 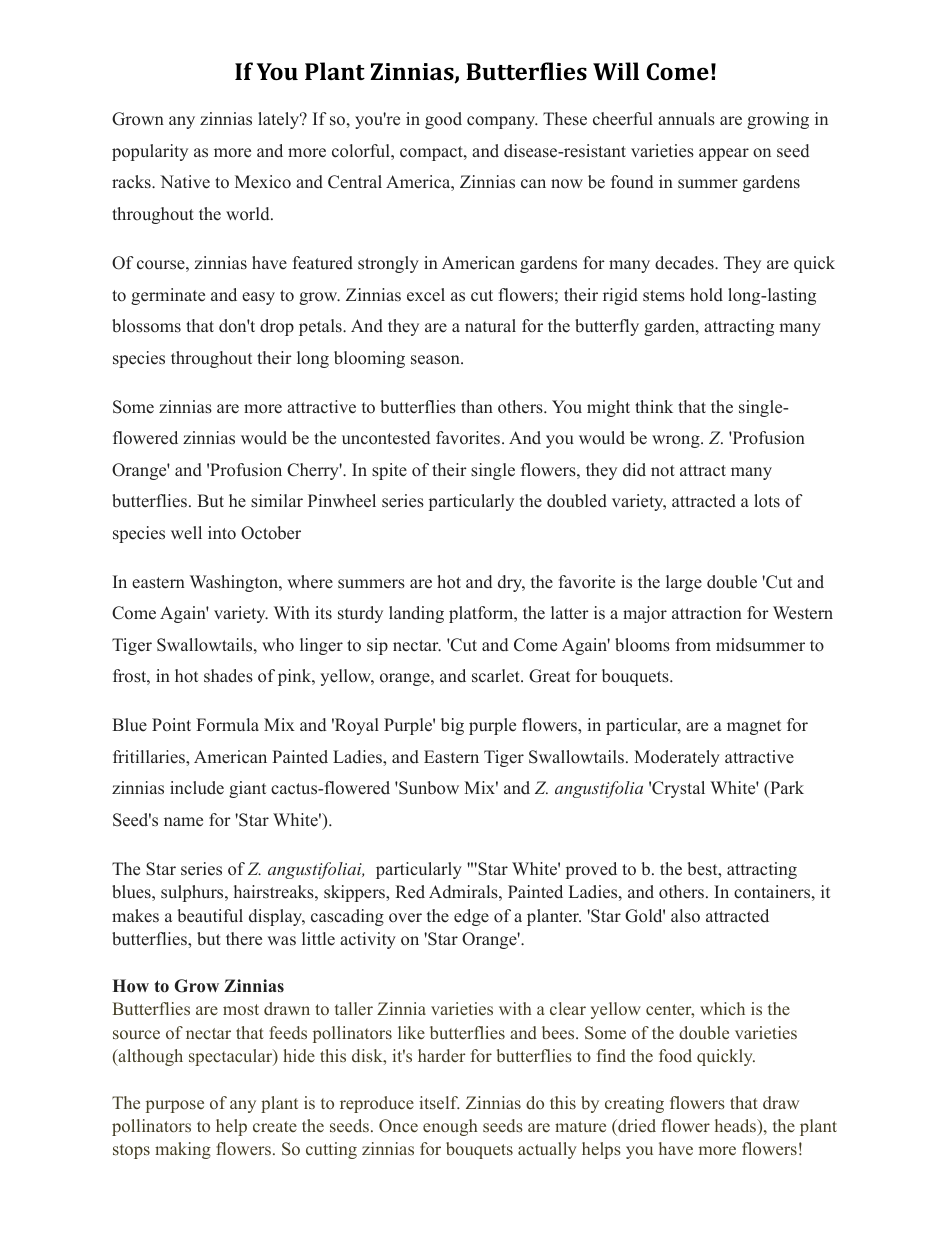 What do you see at coordinates (175, 1106) in the screenshot?
I see `purpose` at bounding box center [175, 1106].
